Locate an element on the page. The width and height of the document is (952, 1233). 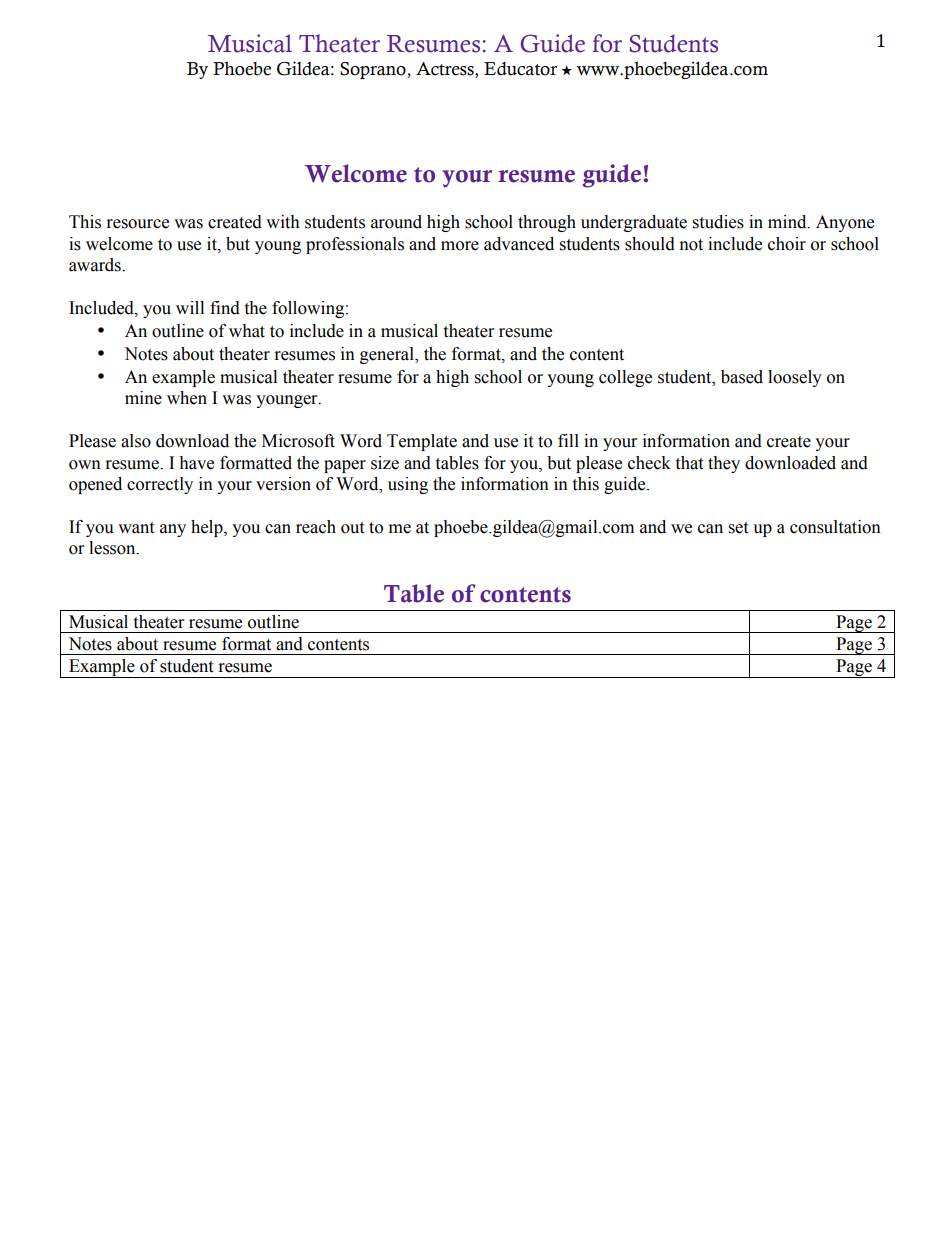
choir is located at coordinates (787, 244).
